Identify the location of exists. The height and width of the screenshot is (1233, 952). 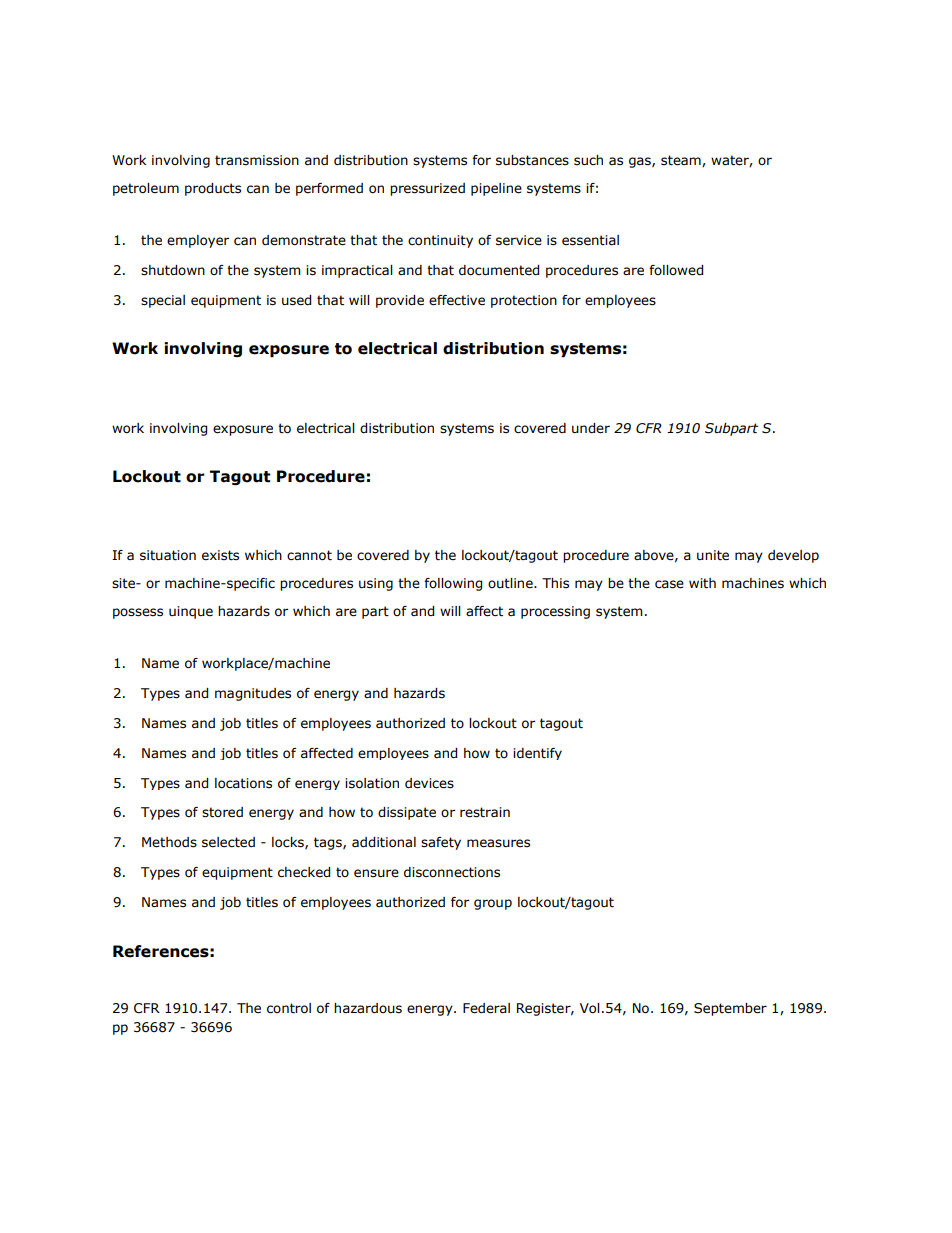
(220, 555).
